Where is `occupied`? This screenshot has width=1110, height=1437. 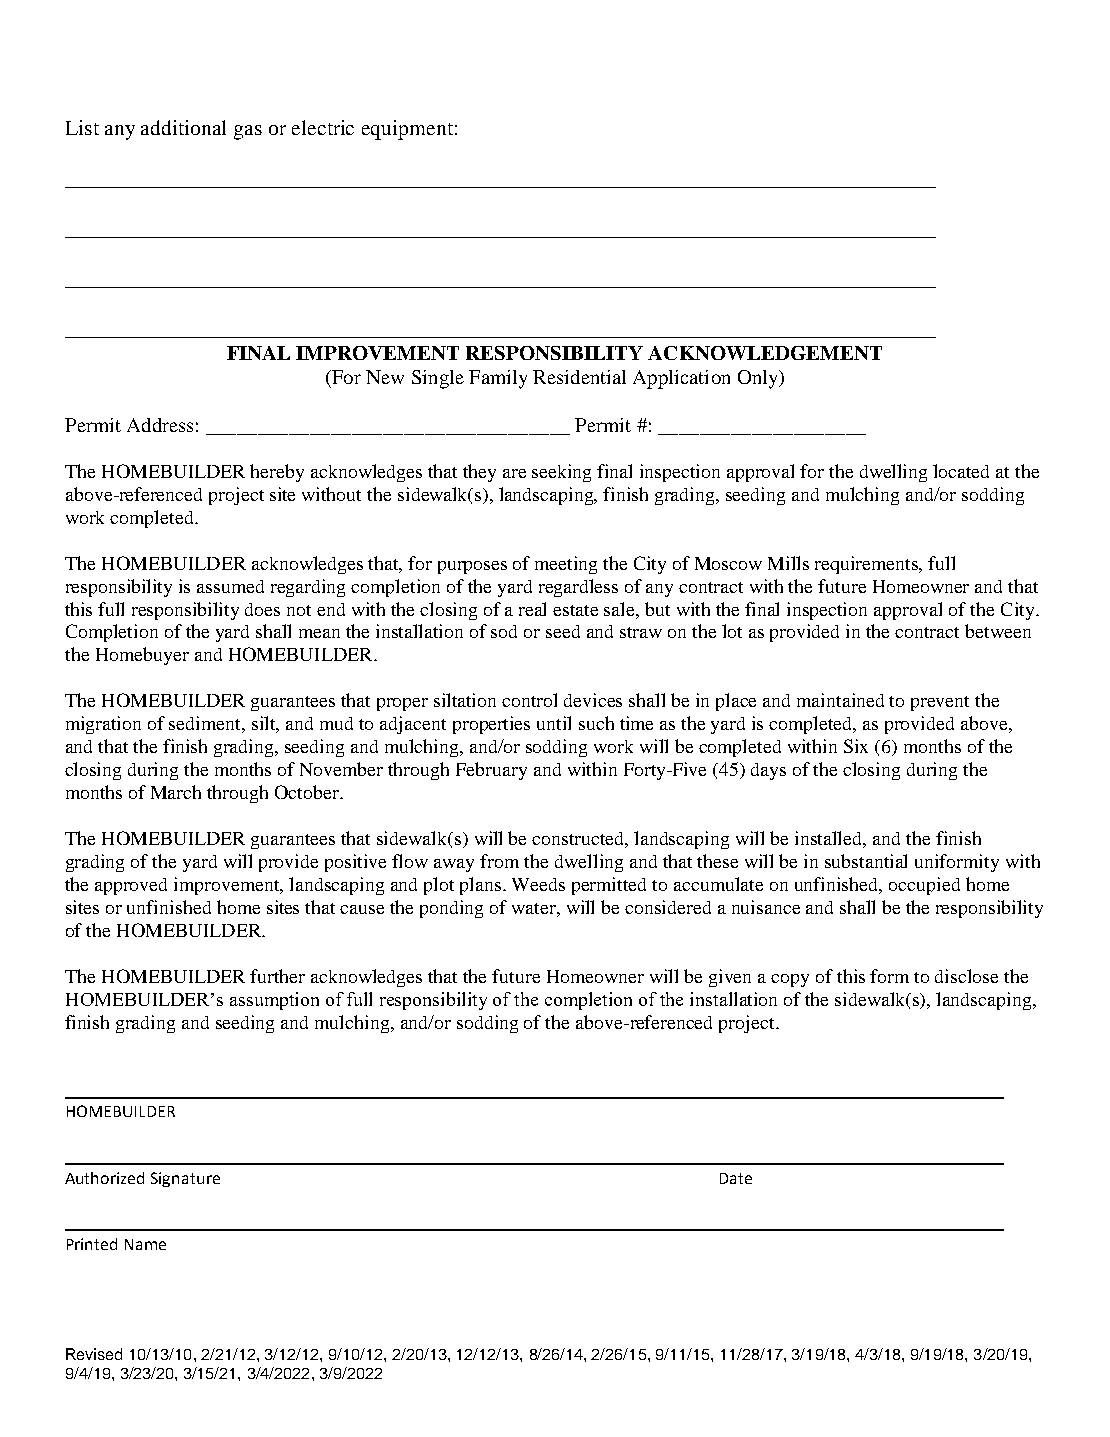
occupied is located at coordinates (924, 886).
